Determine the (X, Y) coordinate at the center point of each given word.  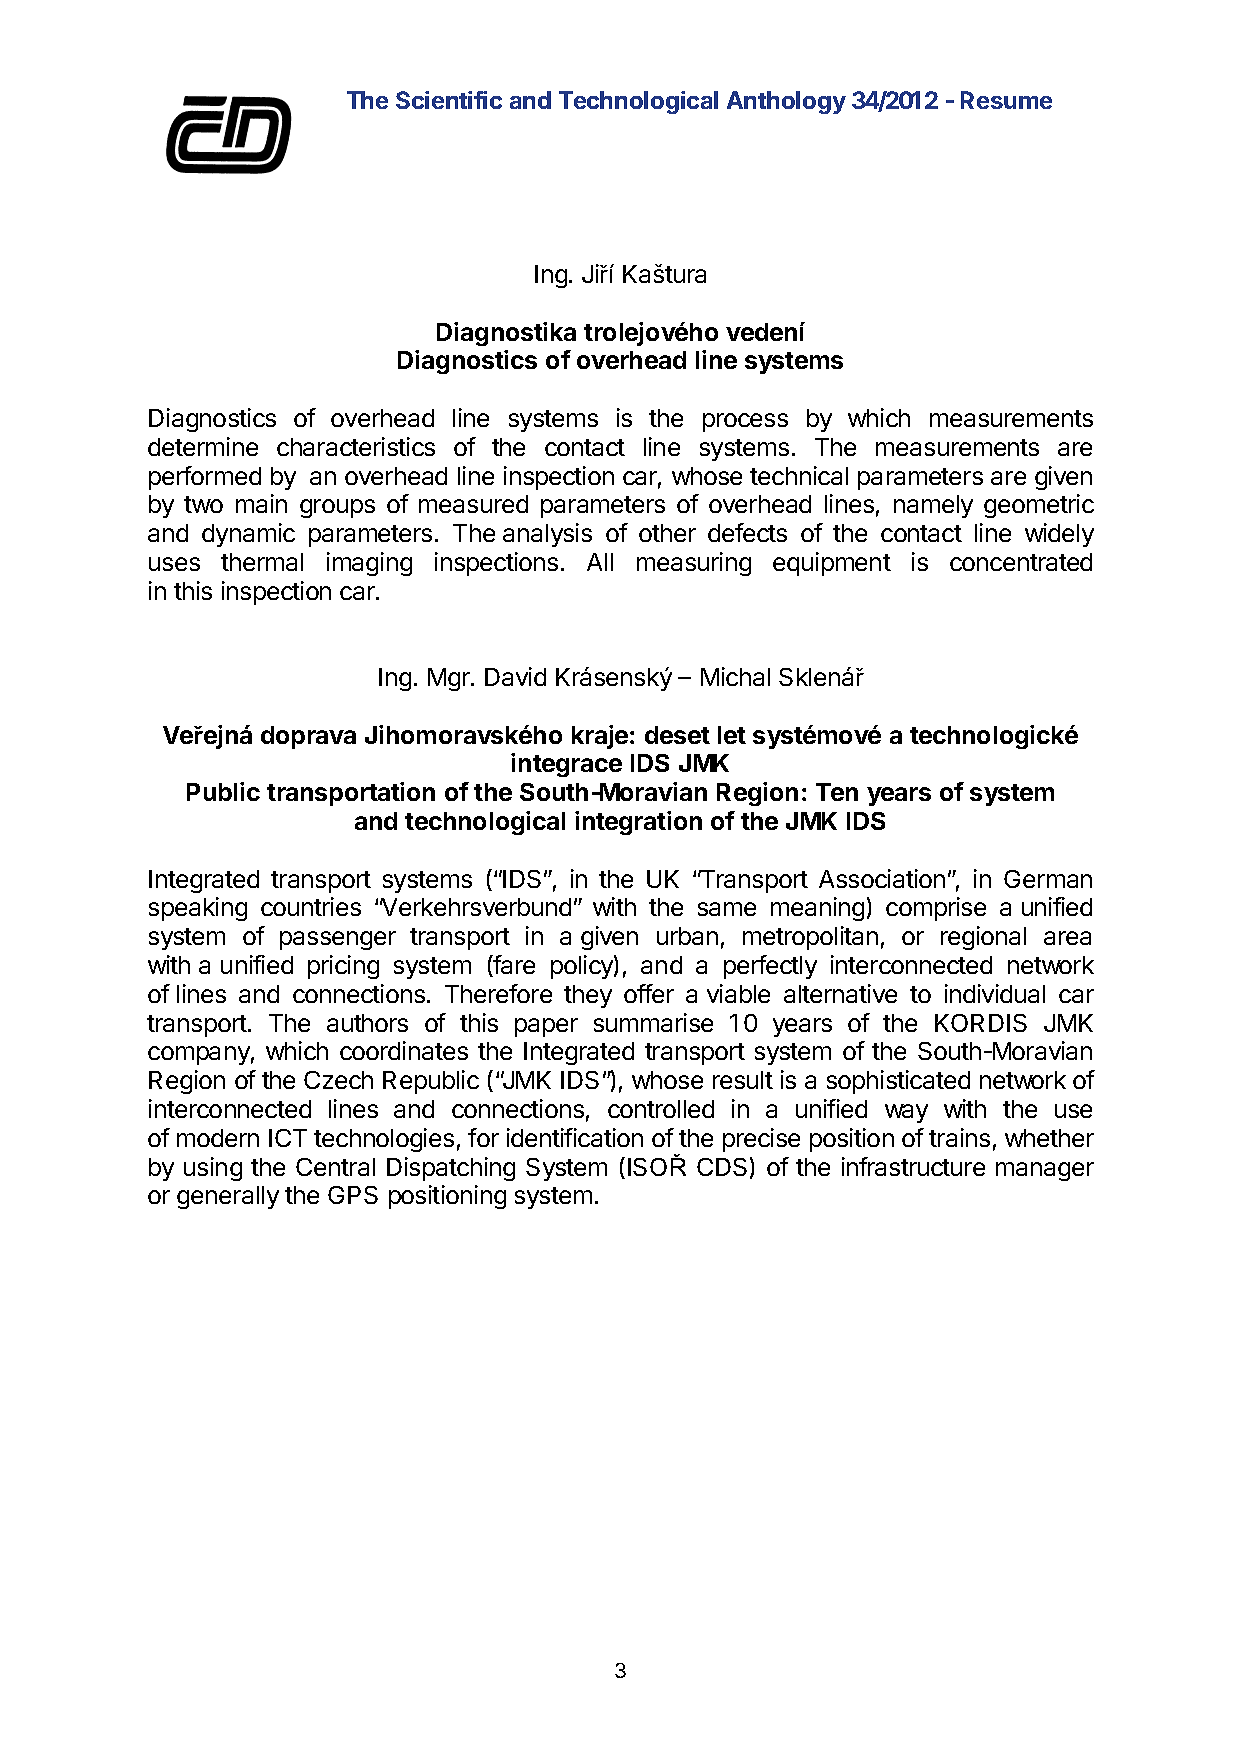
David (515, 676)
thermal (262, 562)
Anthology (786, 102)
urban (687, 936)
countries (311, 906)
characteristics (356, 446)
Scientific (449, 100)
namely (933, 506)
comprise (936, 909)
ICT (288, 1138)
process (745, 422)
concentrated (1021, 562)
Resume (1006, 100)
